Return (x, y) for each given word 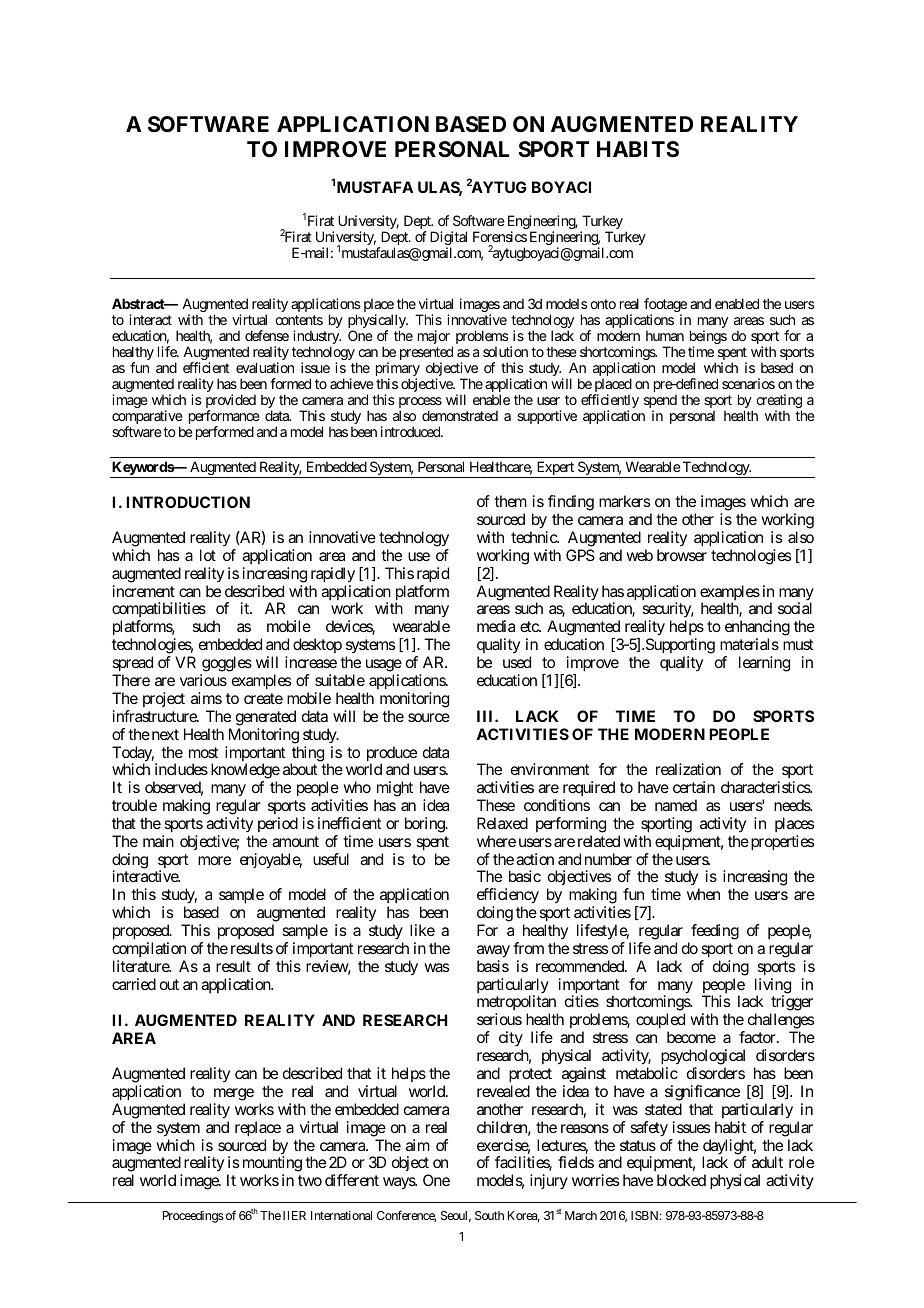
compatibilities (159, 611)
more (214, 860)
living (773, 987)
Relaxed (502, 823)
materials (749, 644)
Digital (448, 239)
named (676, 805)
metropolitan (517, 1004)
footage (665, 306)
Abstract (139, 303)
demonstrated (460, 415)
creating (779, 402)
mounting (272, 1165)
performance (224, 418)
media (496, 626)
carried (134, 984)
